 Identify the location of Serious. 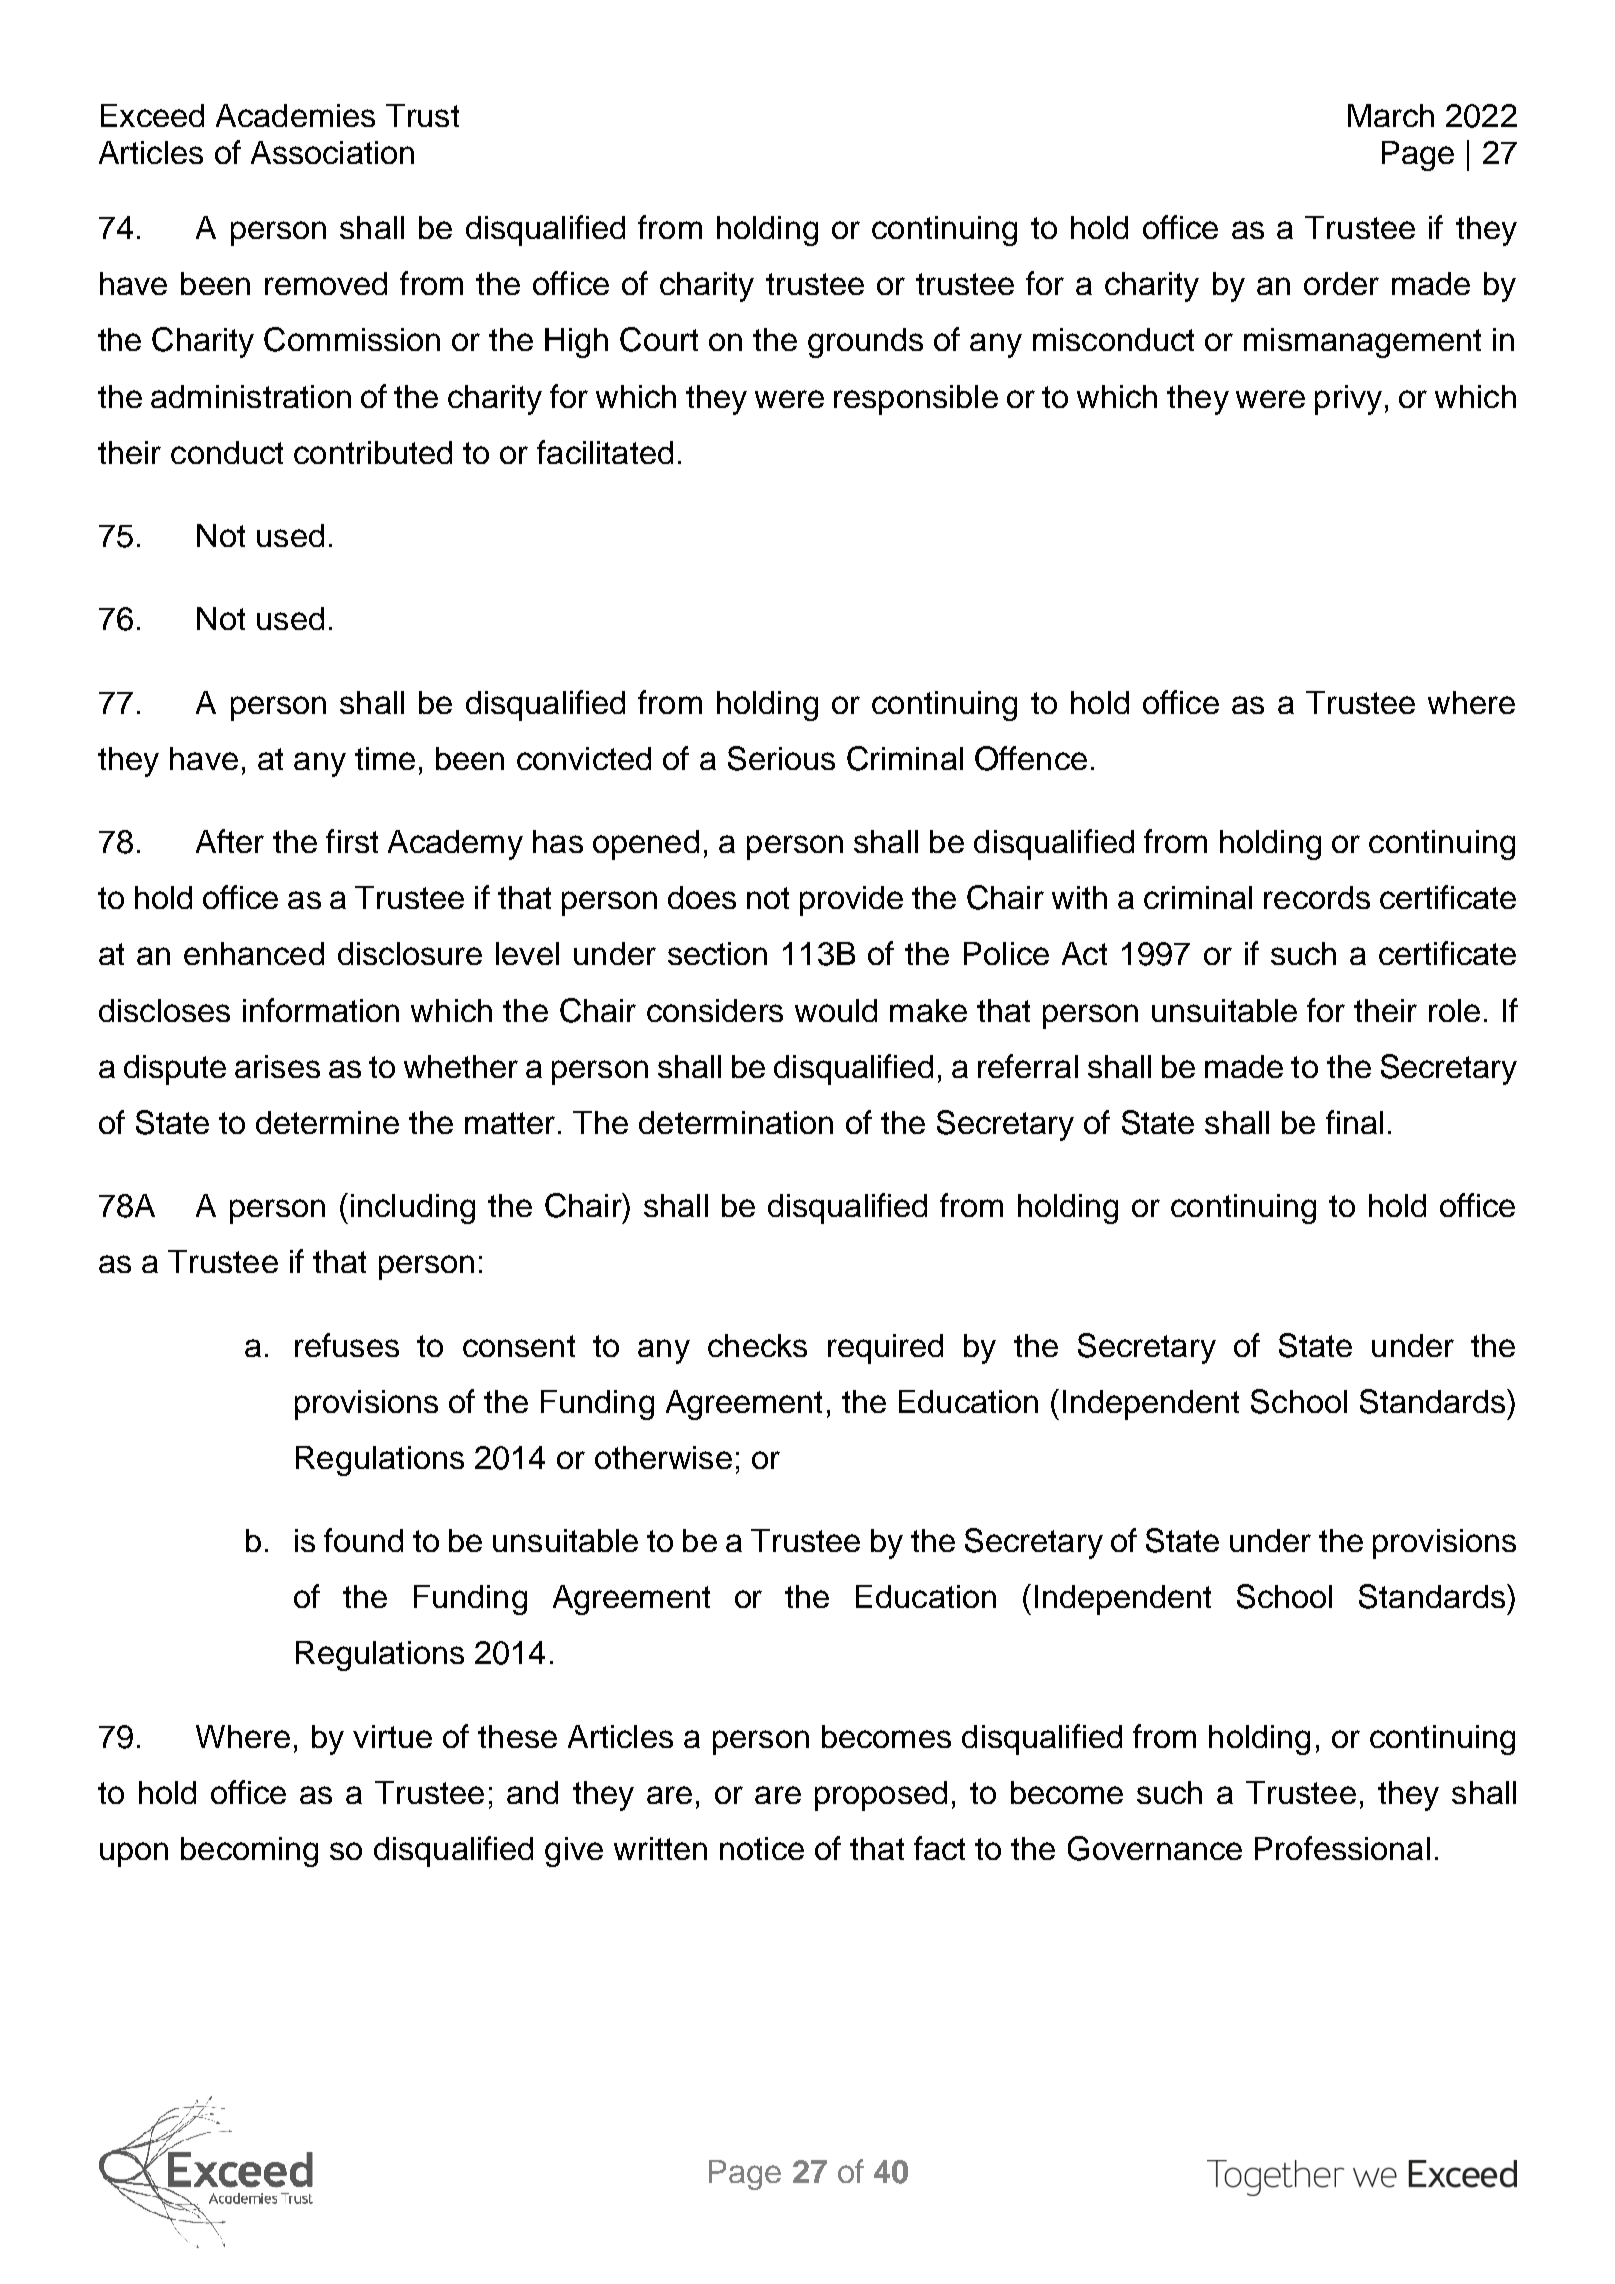
(781, 758).
